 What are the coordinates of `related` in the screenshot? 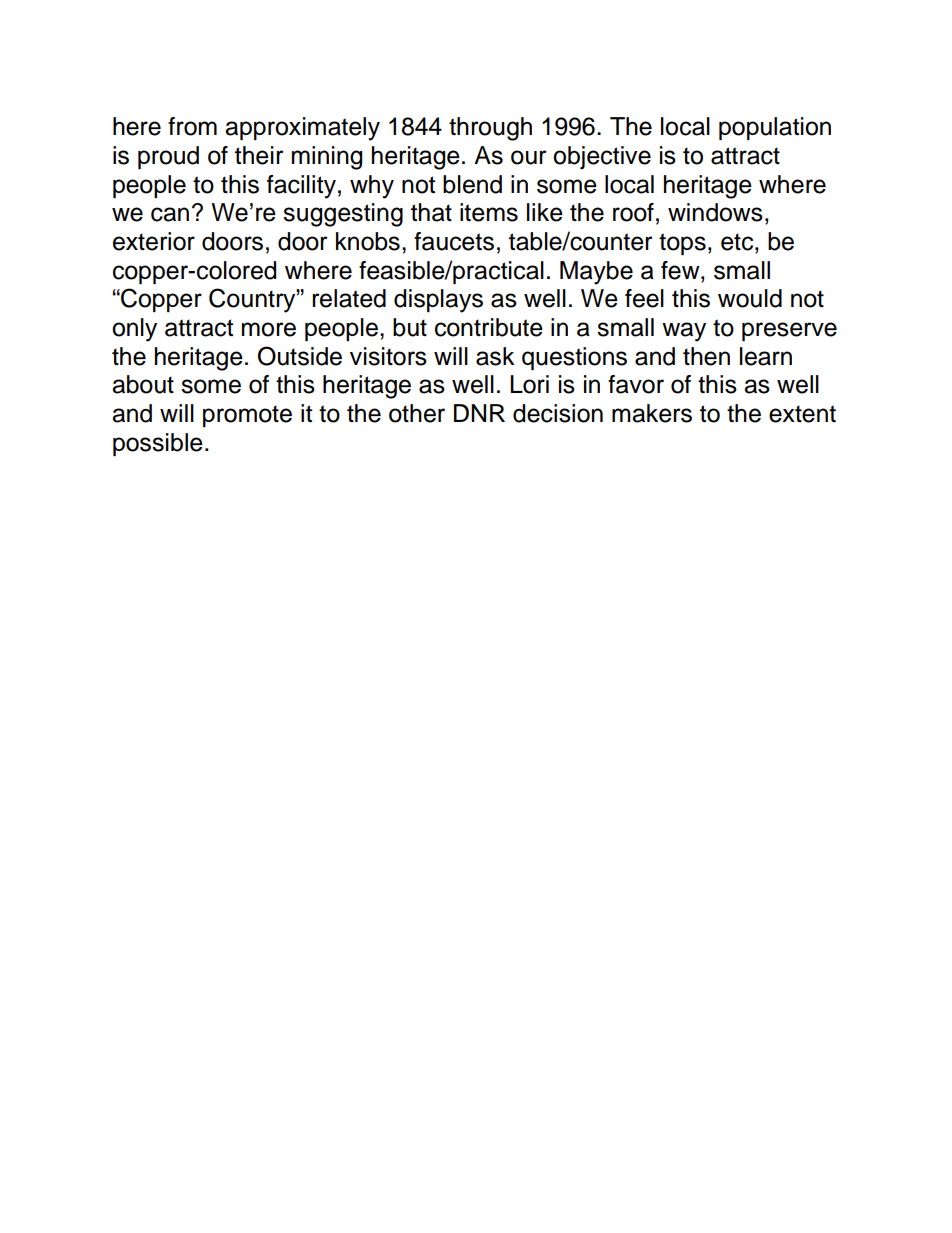 It's located at (349, 298).
